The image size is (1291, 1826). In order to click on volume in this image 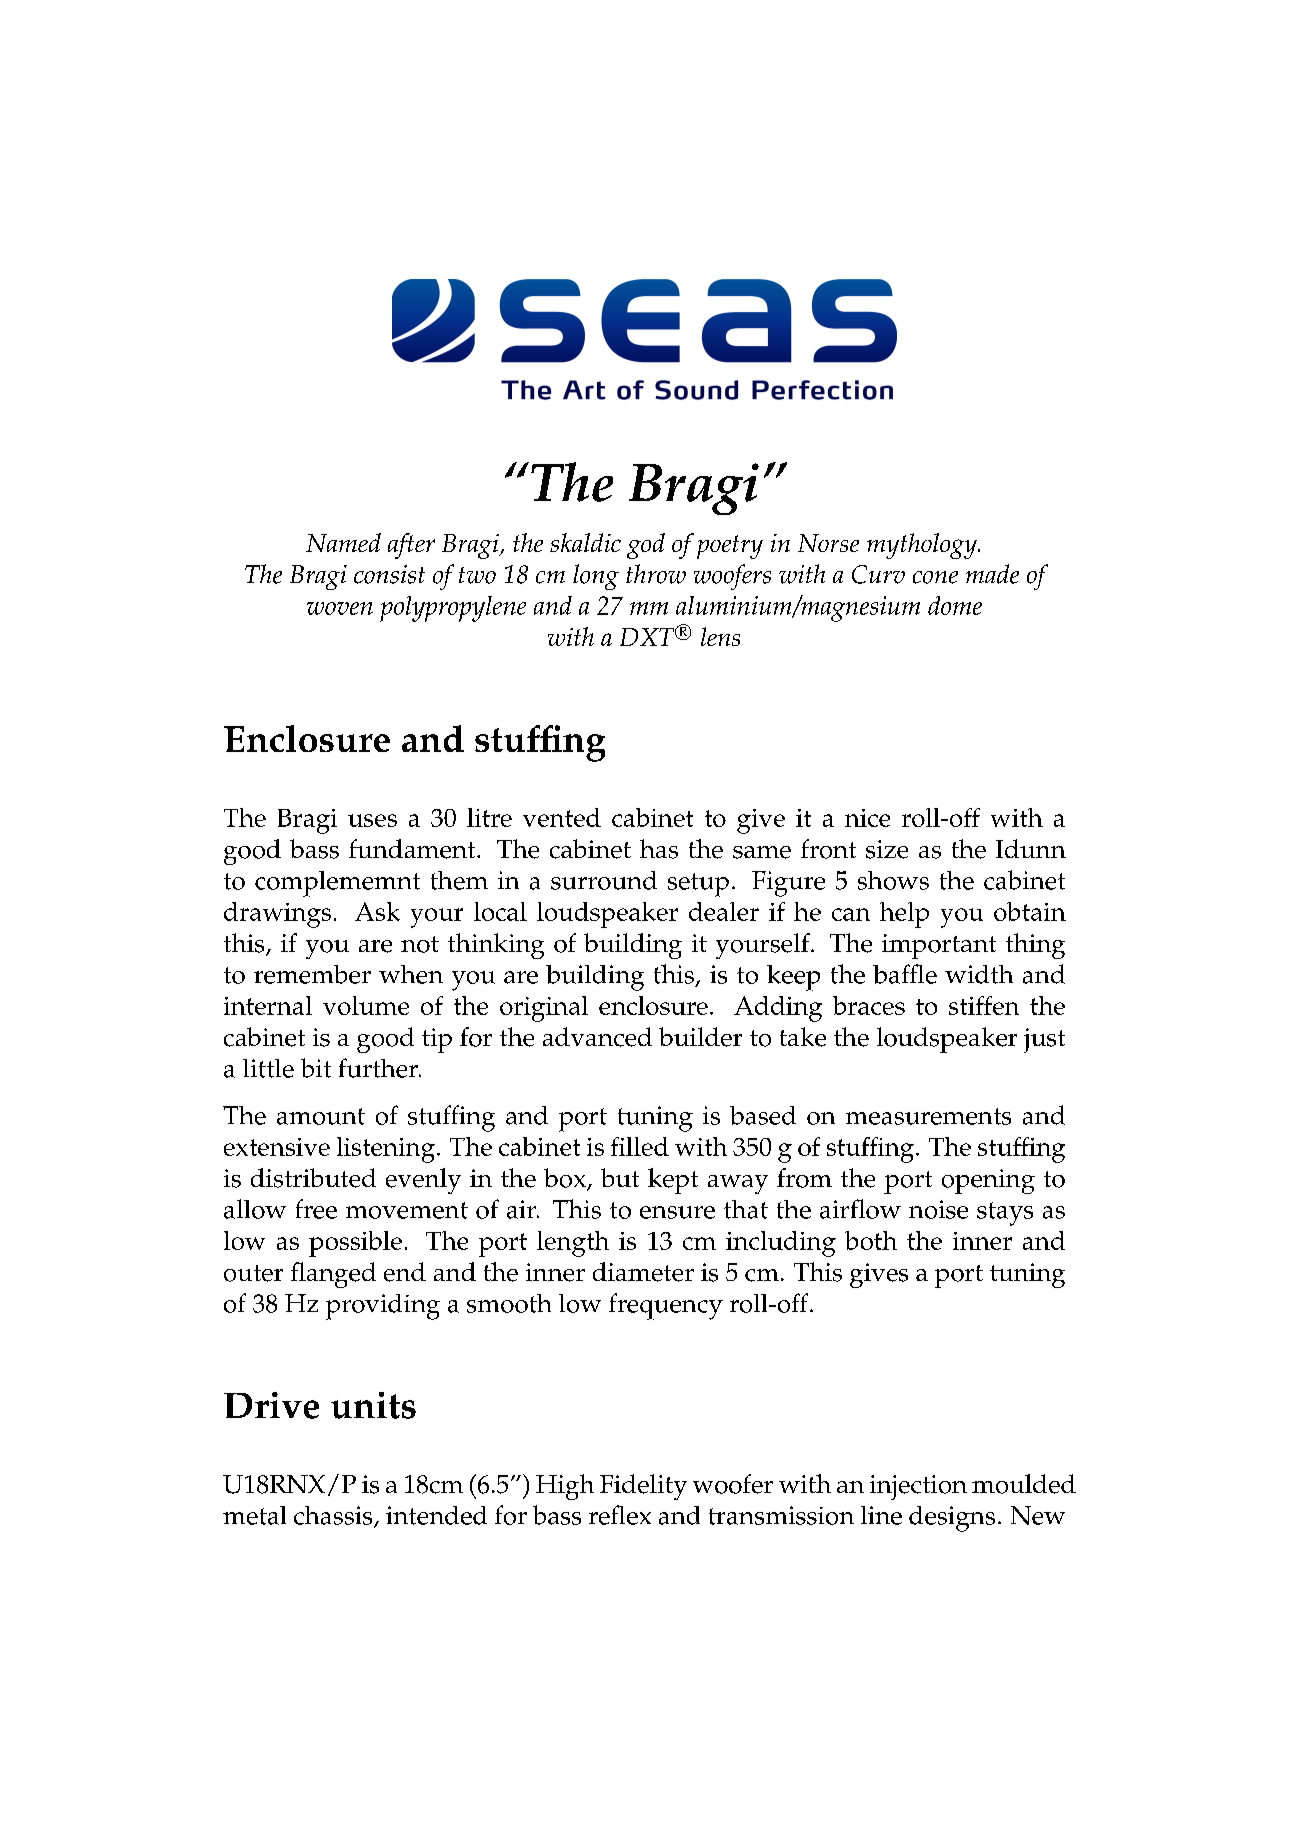, I will do `click(366, 1005)`.
